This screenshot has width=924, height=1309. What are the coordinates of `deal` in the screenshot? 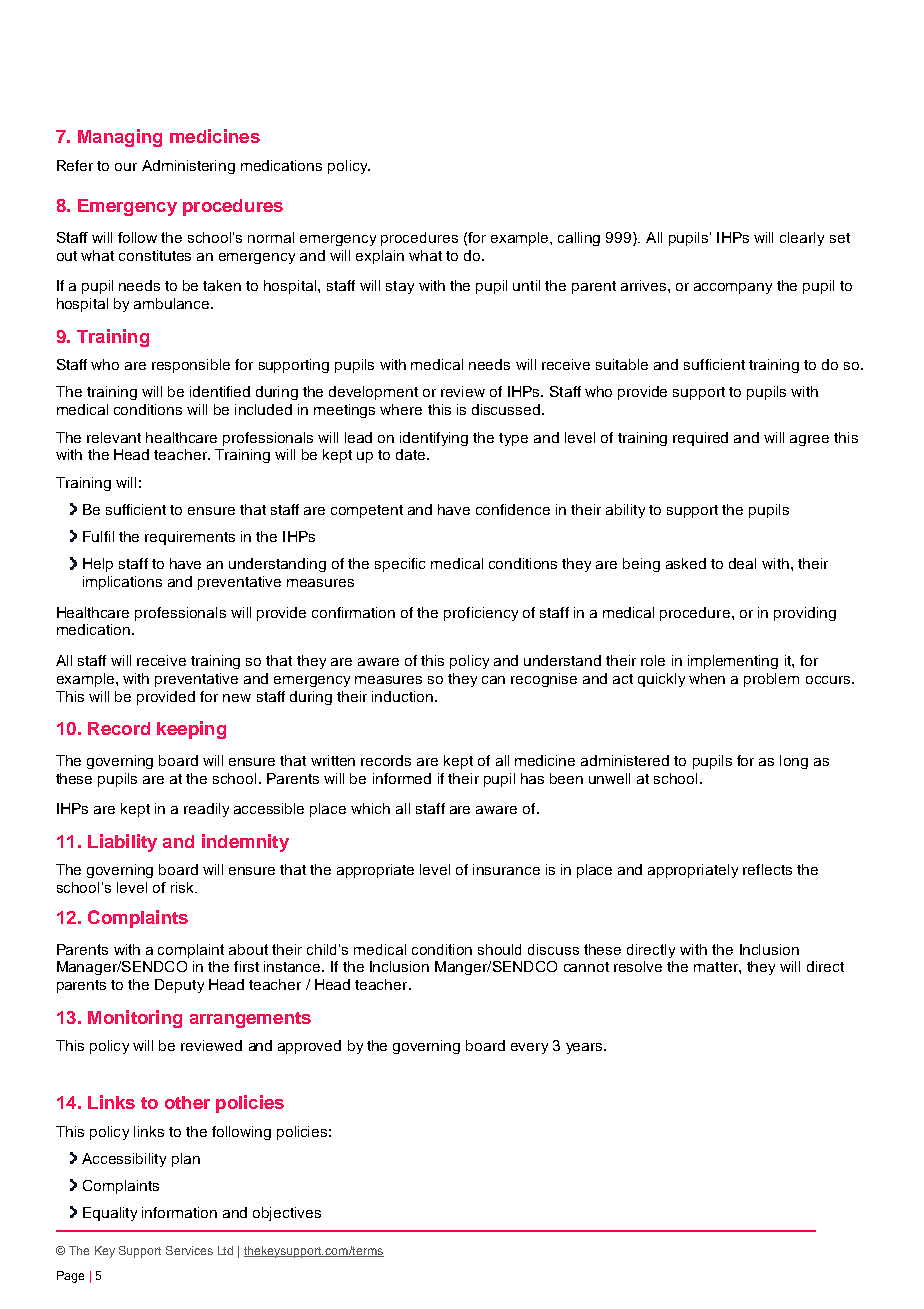 It's located at (742, 563).
